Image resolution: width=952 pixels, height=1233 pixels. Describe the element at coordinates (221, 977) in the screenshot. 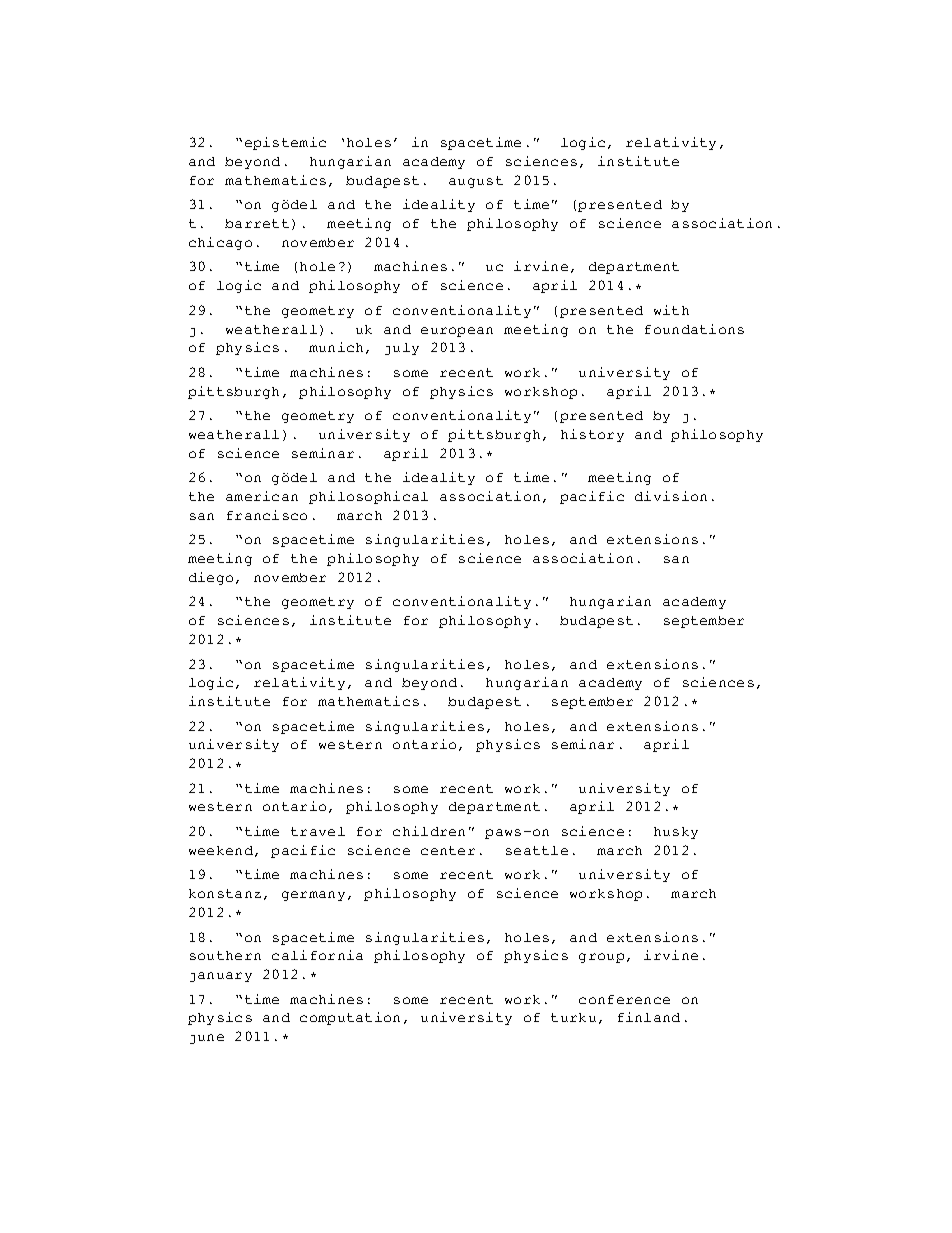

I see `january` at that location.
